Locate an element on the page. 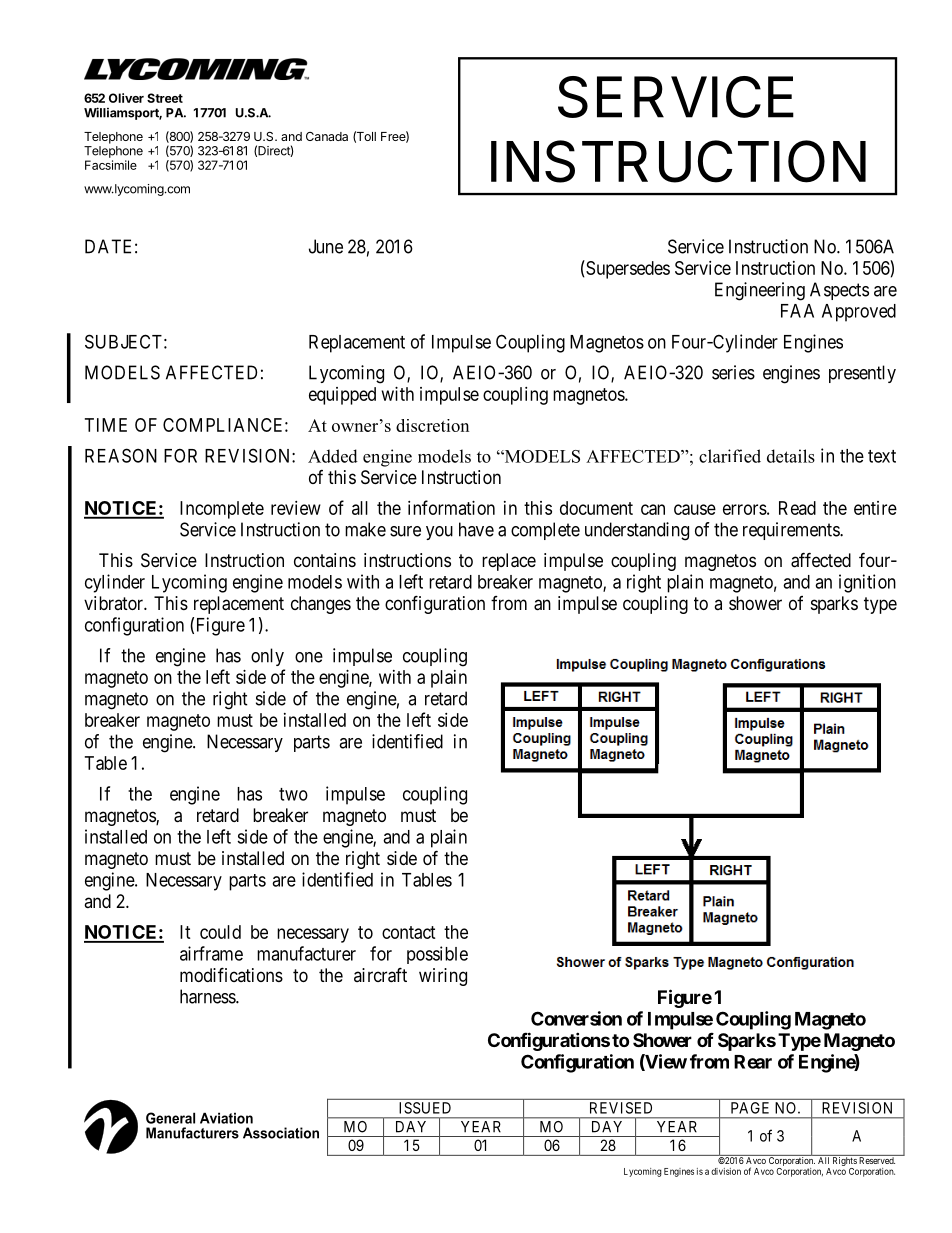 The width and height of the document is (952, 1233). ignition is located at coordinates (867, 583).
